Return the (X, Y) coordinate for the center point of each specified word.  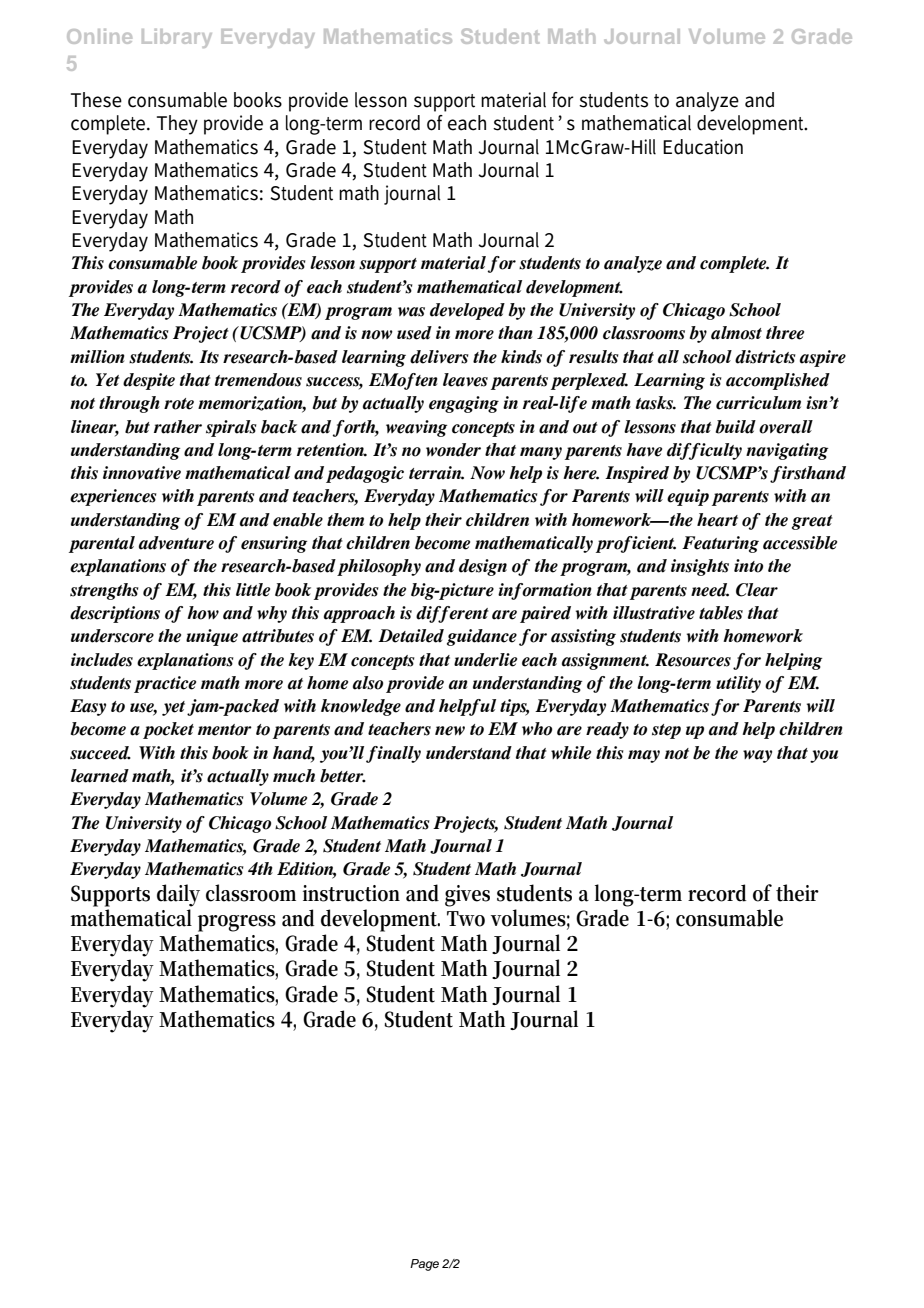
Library (177, 38)
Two (466, 919)
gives (467, 896)
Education (703, 147)
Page (424, 1265)
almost (736, 333)
